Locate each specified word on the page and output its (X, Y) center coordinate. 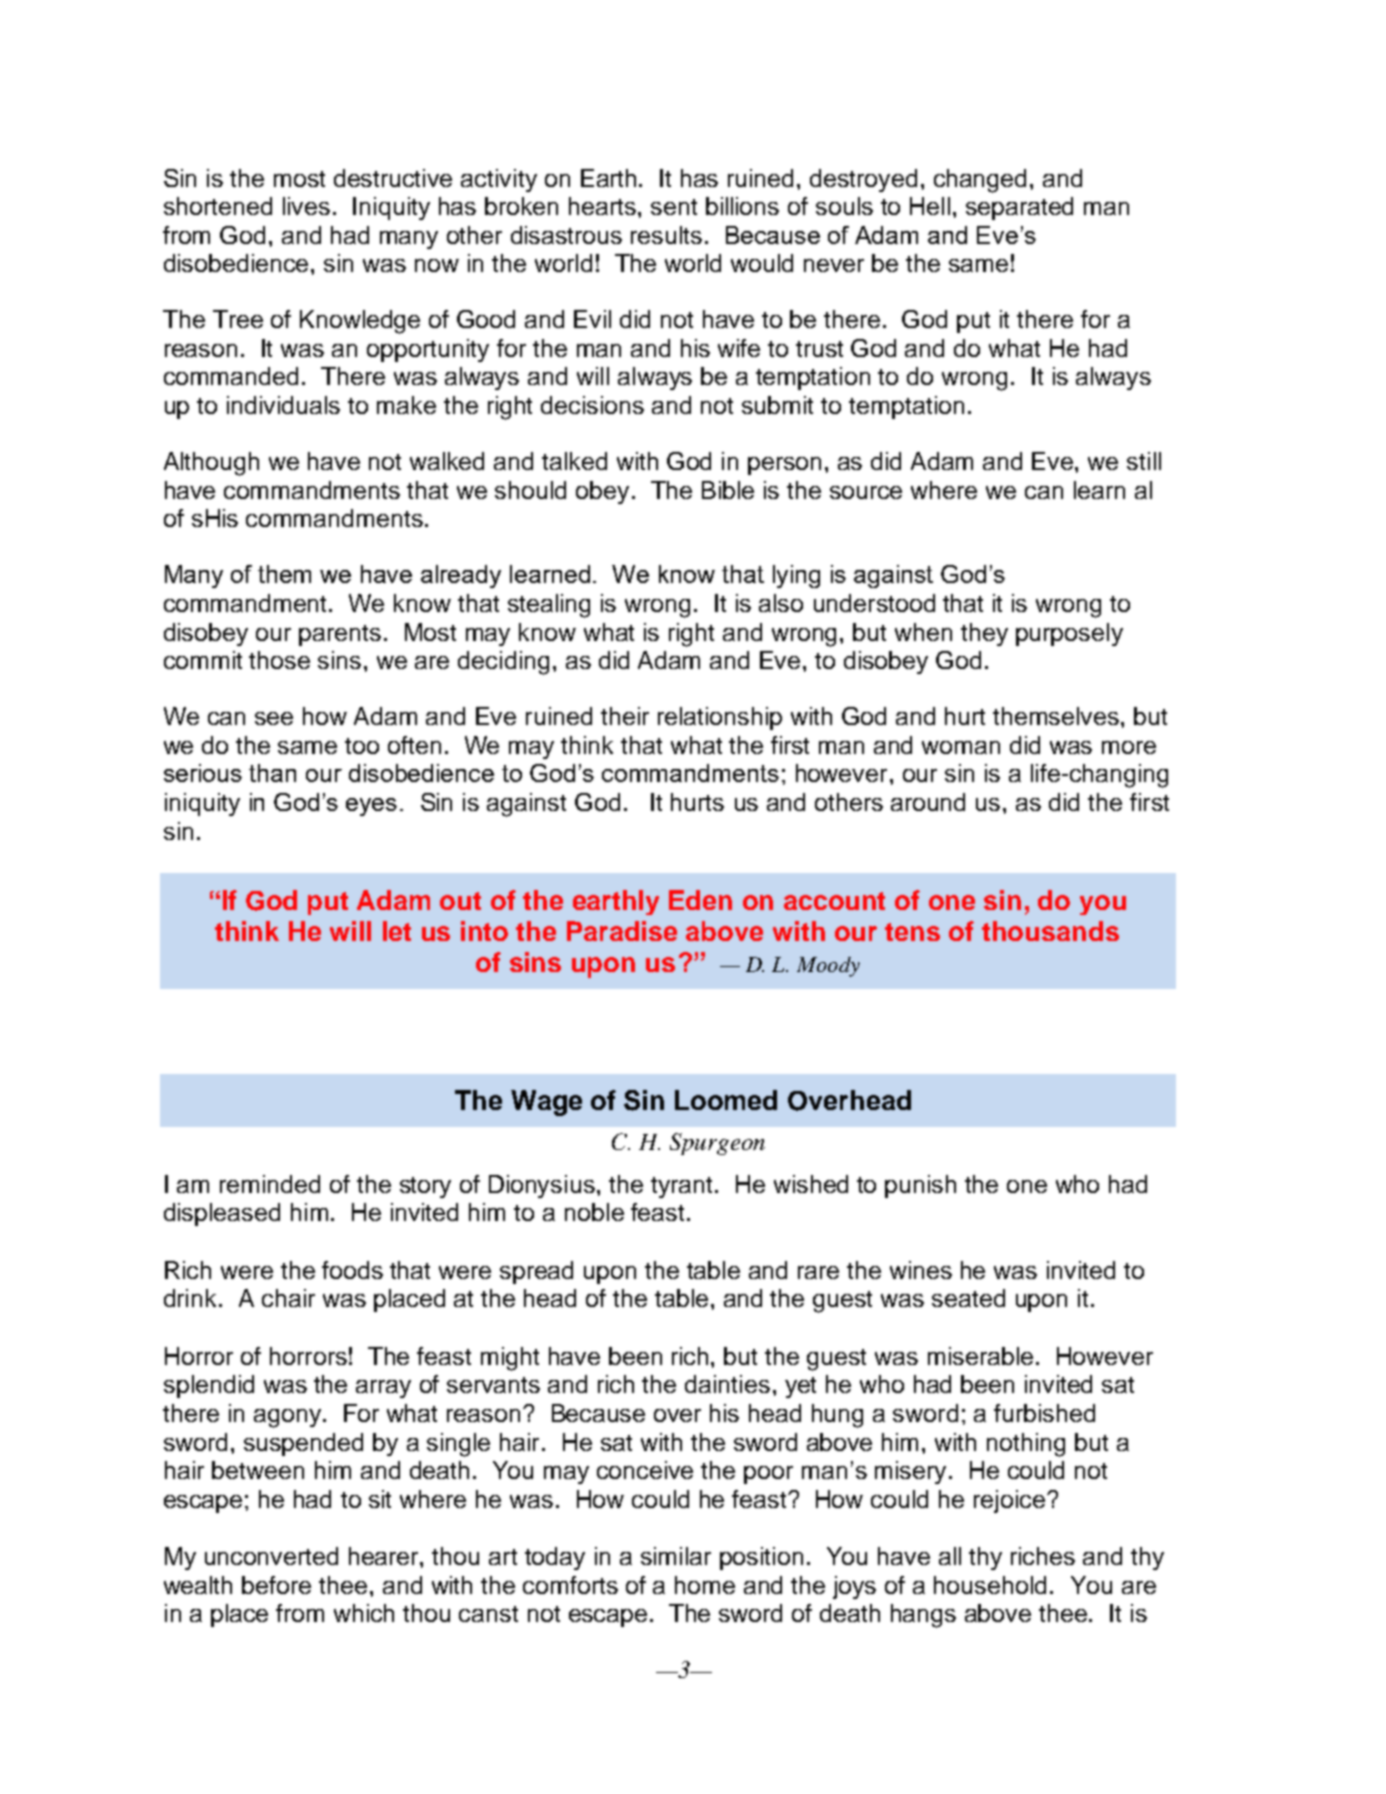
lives (306, 206)
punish (920, 1186)
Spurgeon (717, 1144)
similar (676, 1556)
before (276, 1585)
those (279, 660)
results (666, 235)
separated (1019, 208)
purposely (1069, 634)
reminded (270, 1184)
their (625, 716)
